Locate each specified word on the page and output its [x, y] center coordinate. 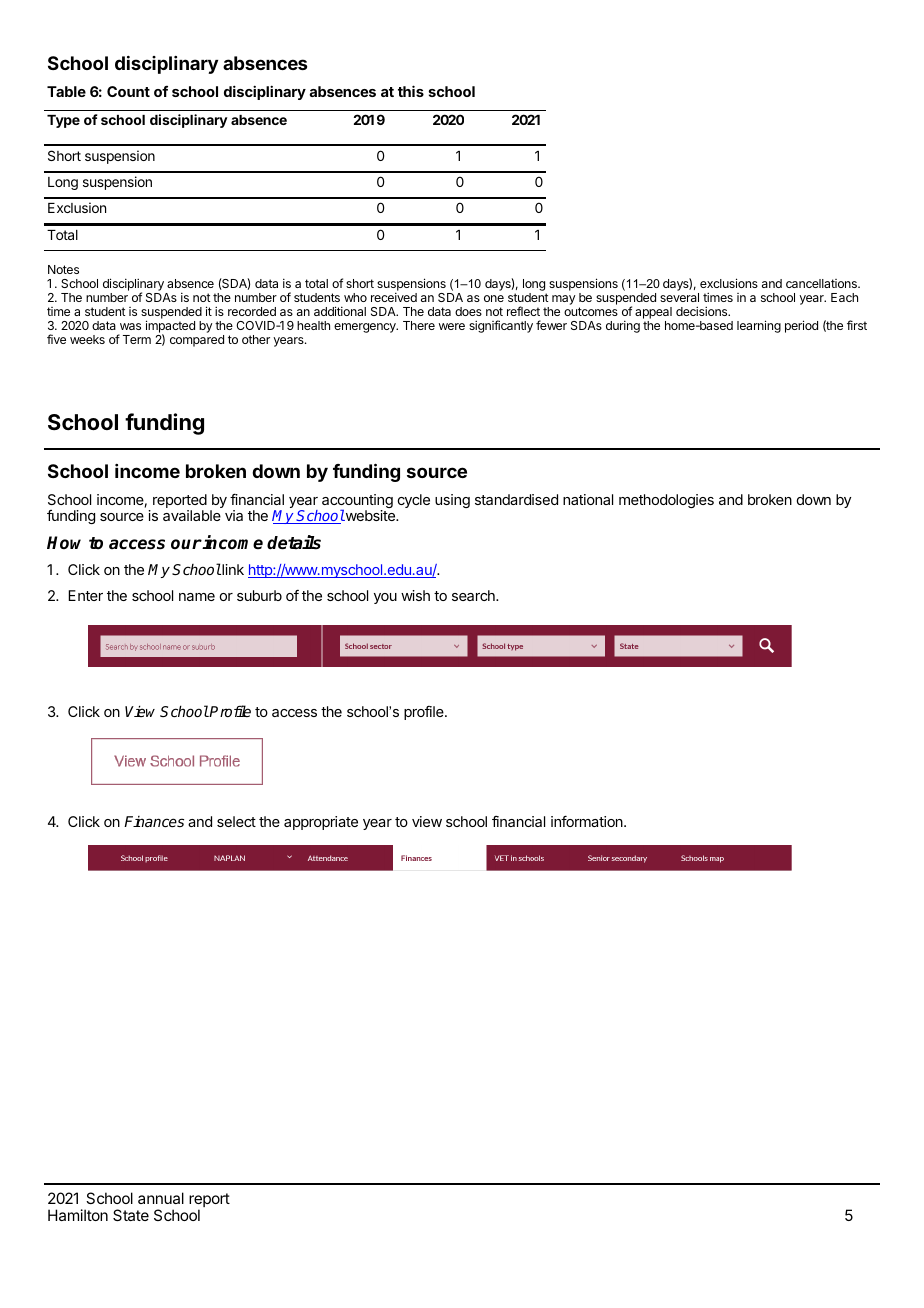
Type [63, 121]
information [588, 821]
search [474, 595]
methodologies [666, 501]
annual [161, 1198]
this [411, 91]
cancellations [822, 283]
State [131, 1215]
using [452, 501]
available [192, 515]
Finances [154, 821]
